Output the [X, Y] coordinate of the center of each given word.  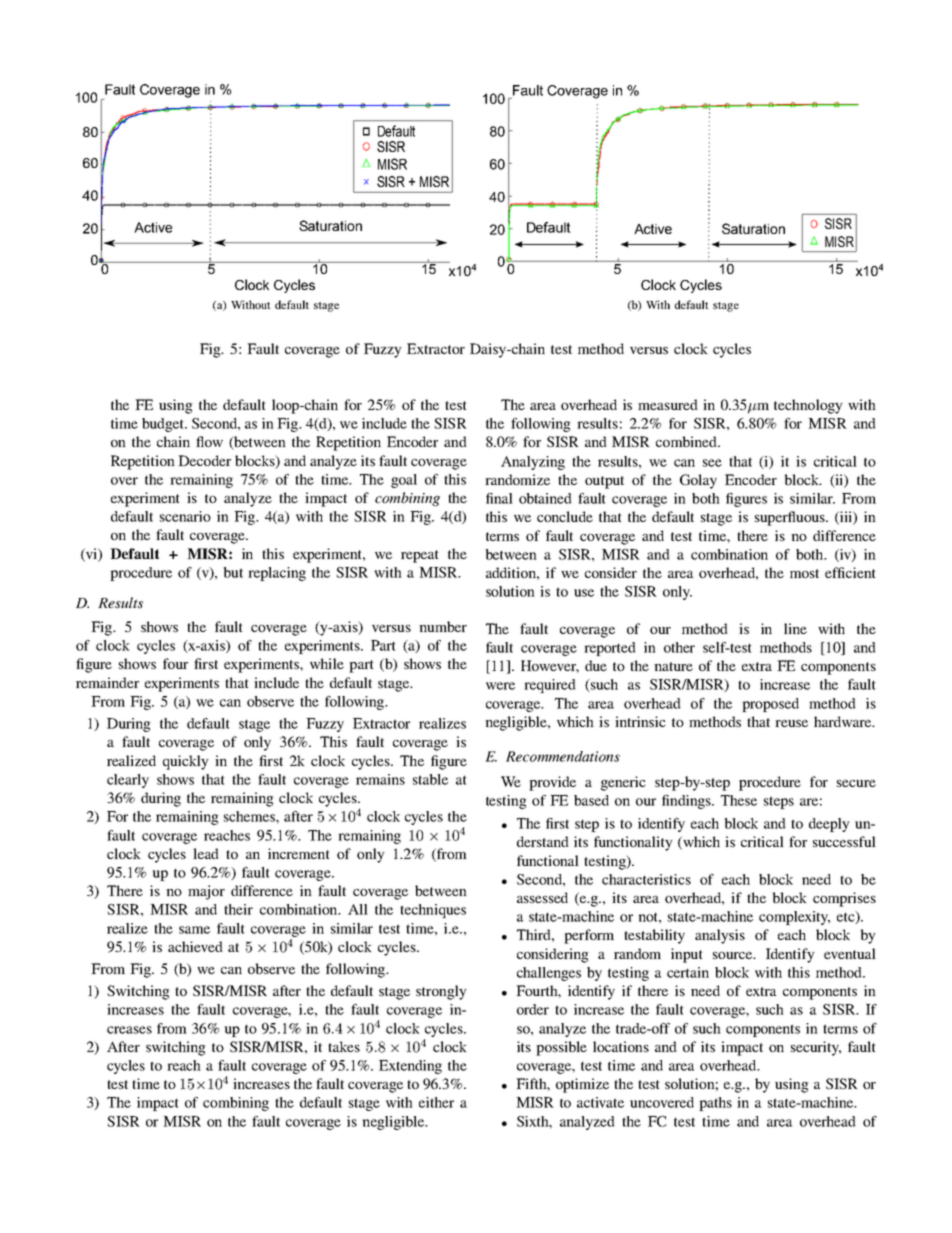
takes [344, 1046]
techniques [433, 911]
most [804, 573]
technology [808, 406]
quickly [186, 762]
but [233, 572]
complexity [794, 918]
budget [164, 425]
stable [430, 779]
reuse [791, 723]
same [194, 930]
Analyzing [533, 463]
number [443, 626]
